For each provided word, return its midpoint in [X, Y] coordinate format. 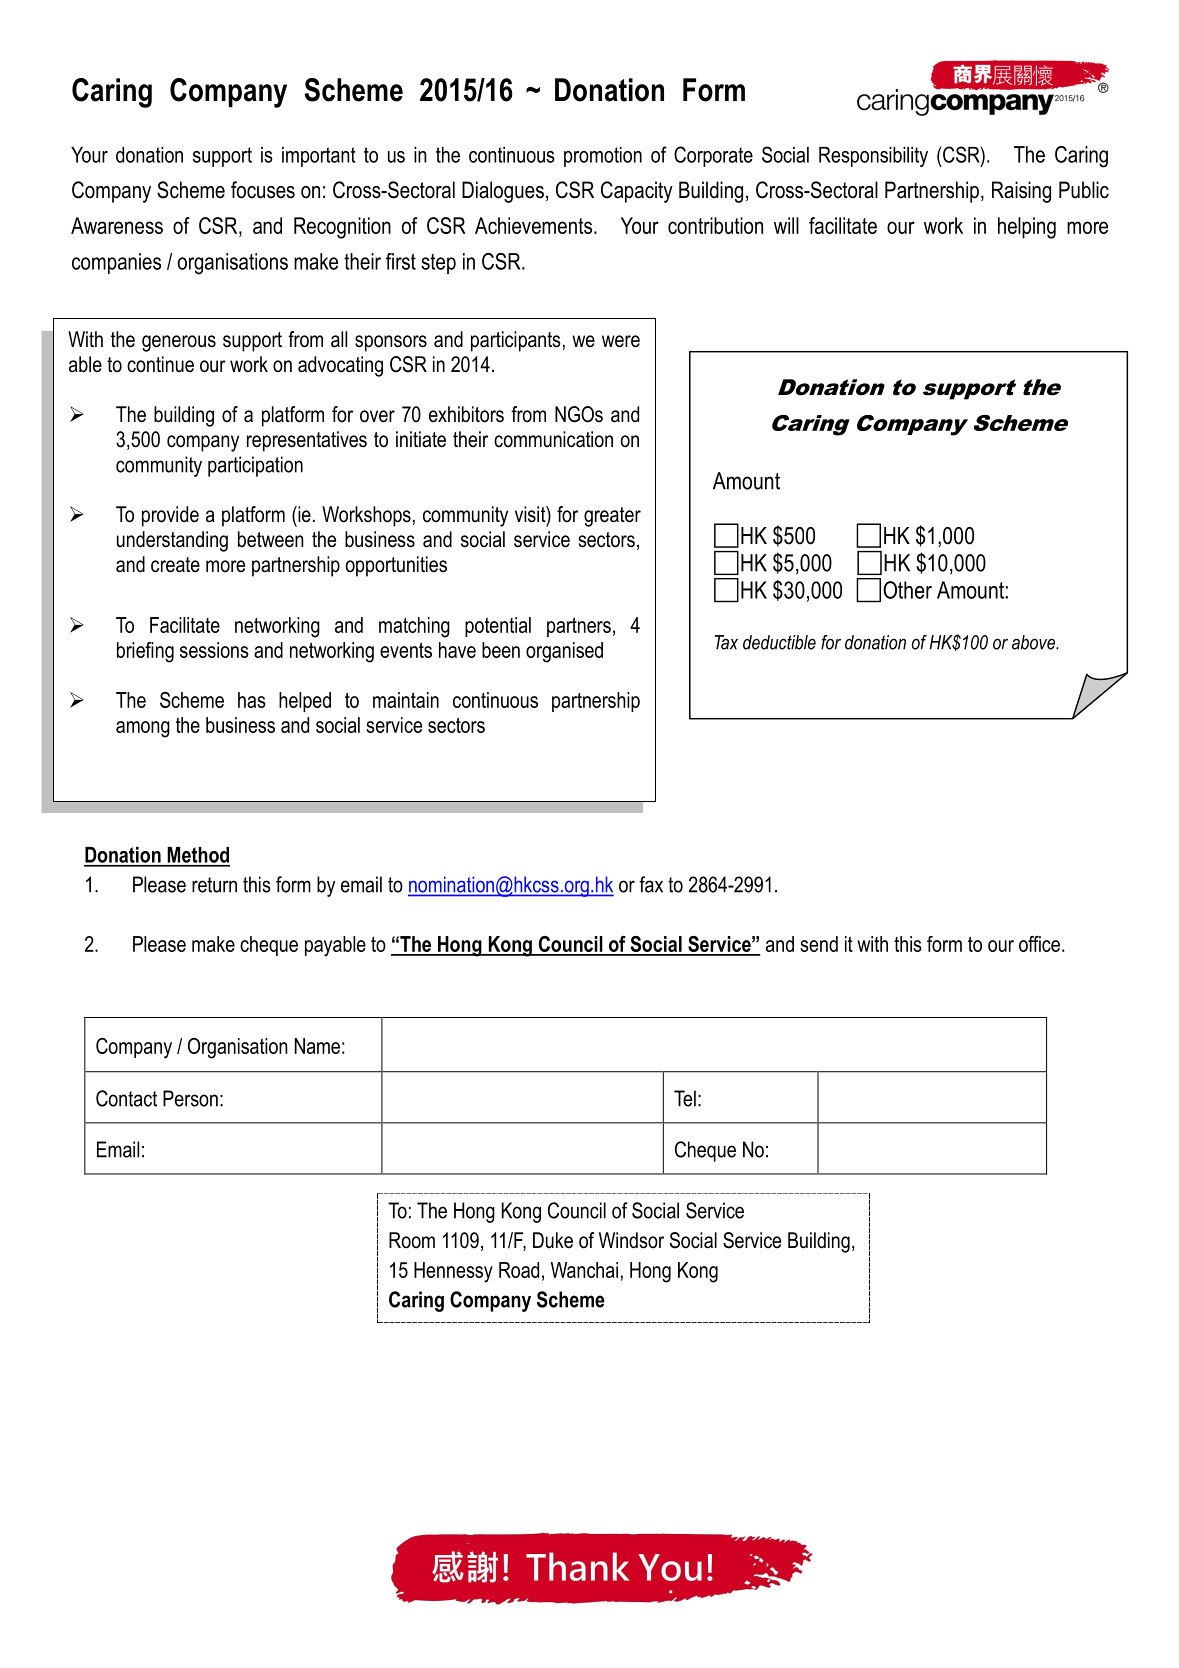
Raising [1021, 192]
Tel [685, 1098]
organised [564, 652]
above [1034, 642]
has [252, 700]
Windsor [631, 1240]
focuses [263, 190]
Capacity [637, 192]
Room [412, 1240]
